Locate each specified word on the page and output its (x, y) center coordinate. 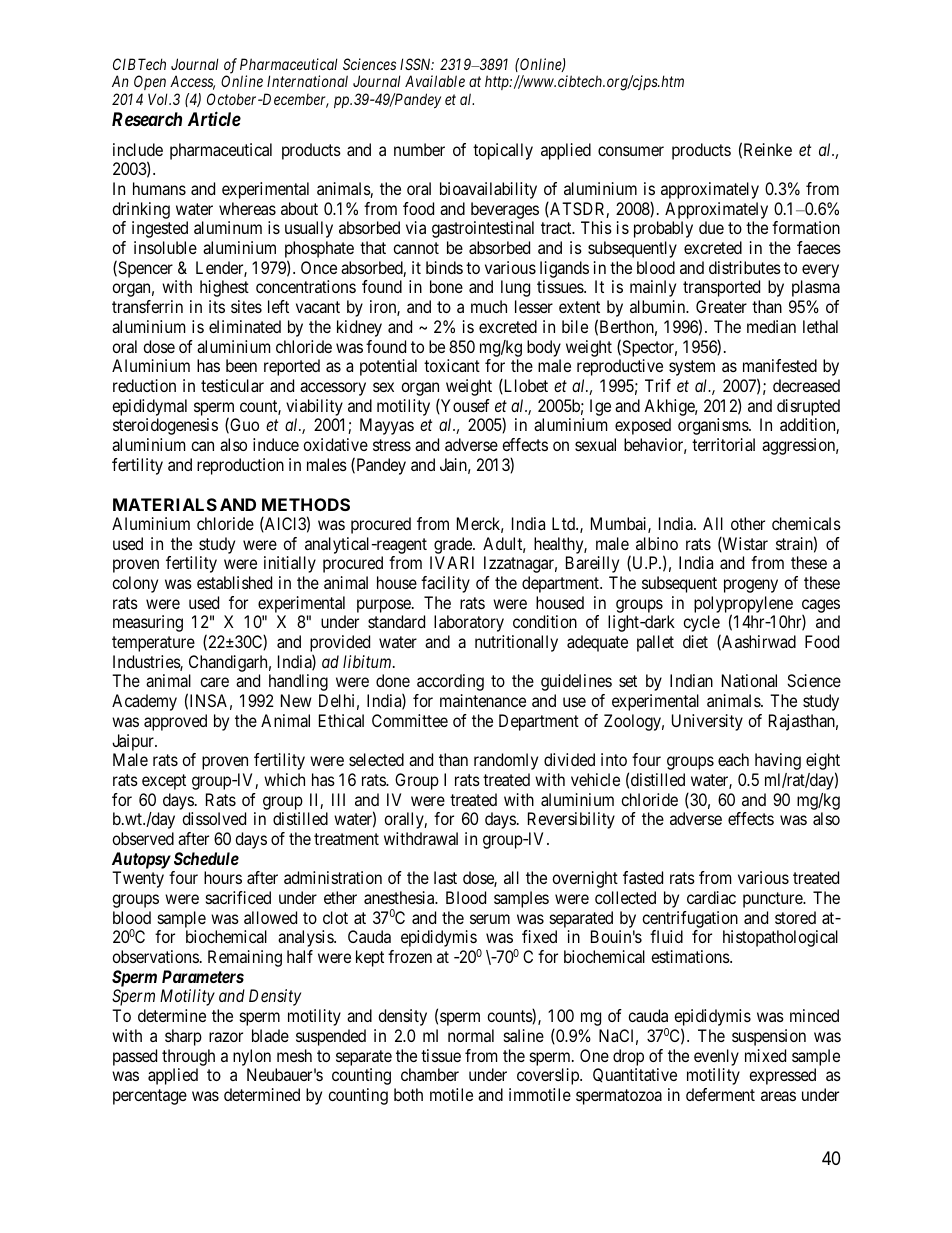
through (188, 1057)
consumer (631, 151)
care (214, 682)
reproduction (240, 466)
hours (223, 877)
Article (214, 118)
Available (435, 81)
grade (454, 545)
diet (695, 641)
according (450, 682)
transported (721, 288)
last (445, 877)
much (489, 306)
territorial (723, 444)
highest (224, 288)
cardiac (711, 897)
